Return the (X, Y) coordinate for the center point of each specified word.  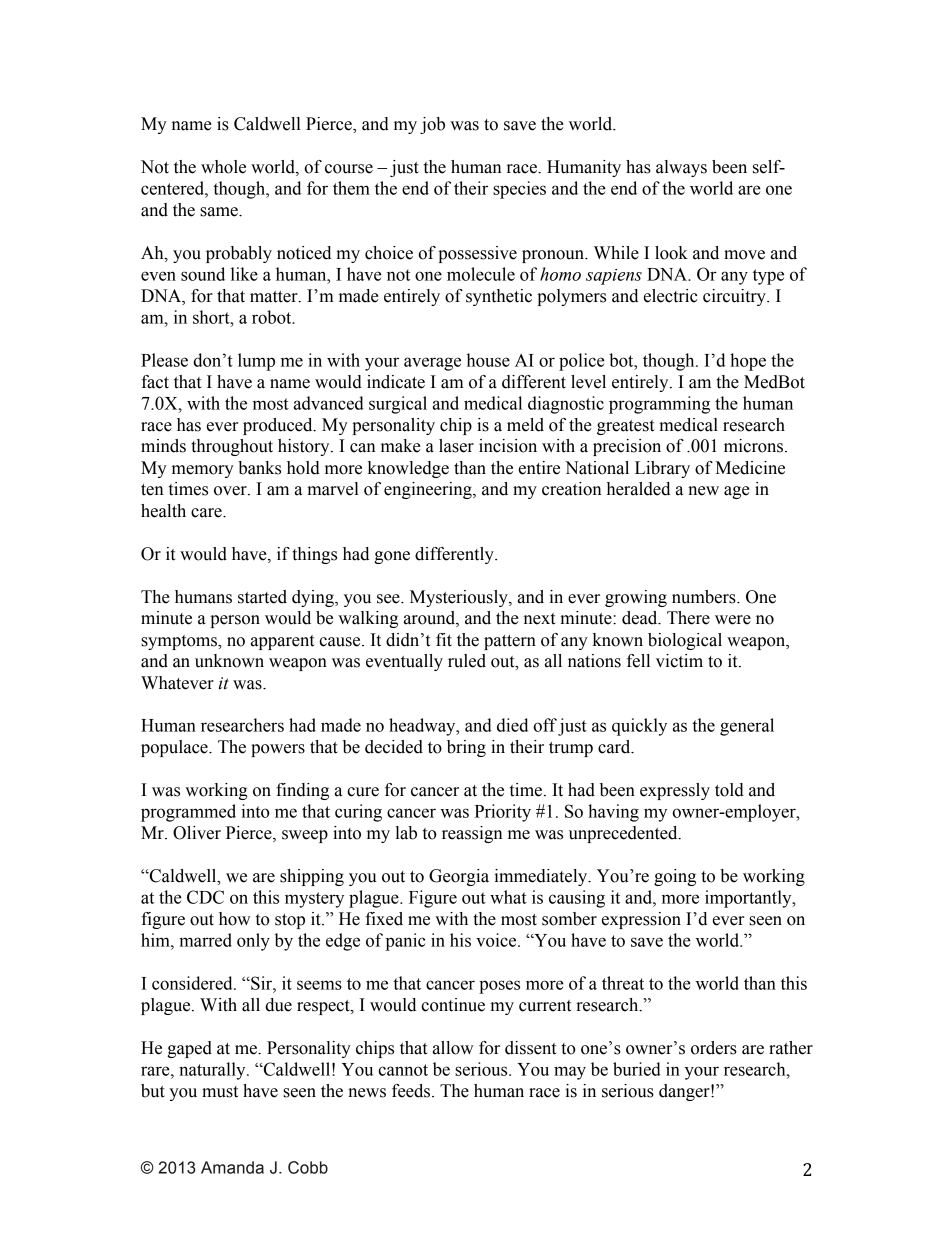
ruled (467, 661)
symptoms (180, 642)
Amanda (232, 1167)
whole (223, 167)
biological (685, 641)
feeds (411, 1091)
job (432, 125)
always (681, 168)
